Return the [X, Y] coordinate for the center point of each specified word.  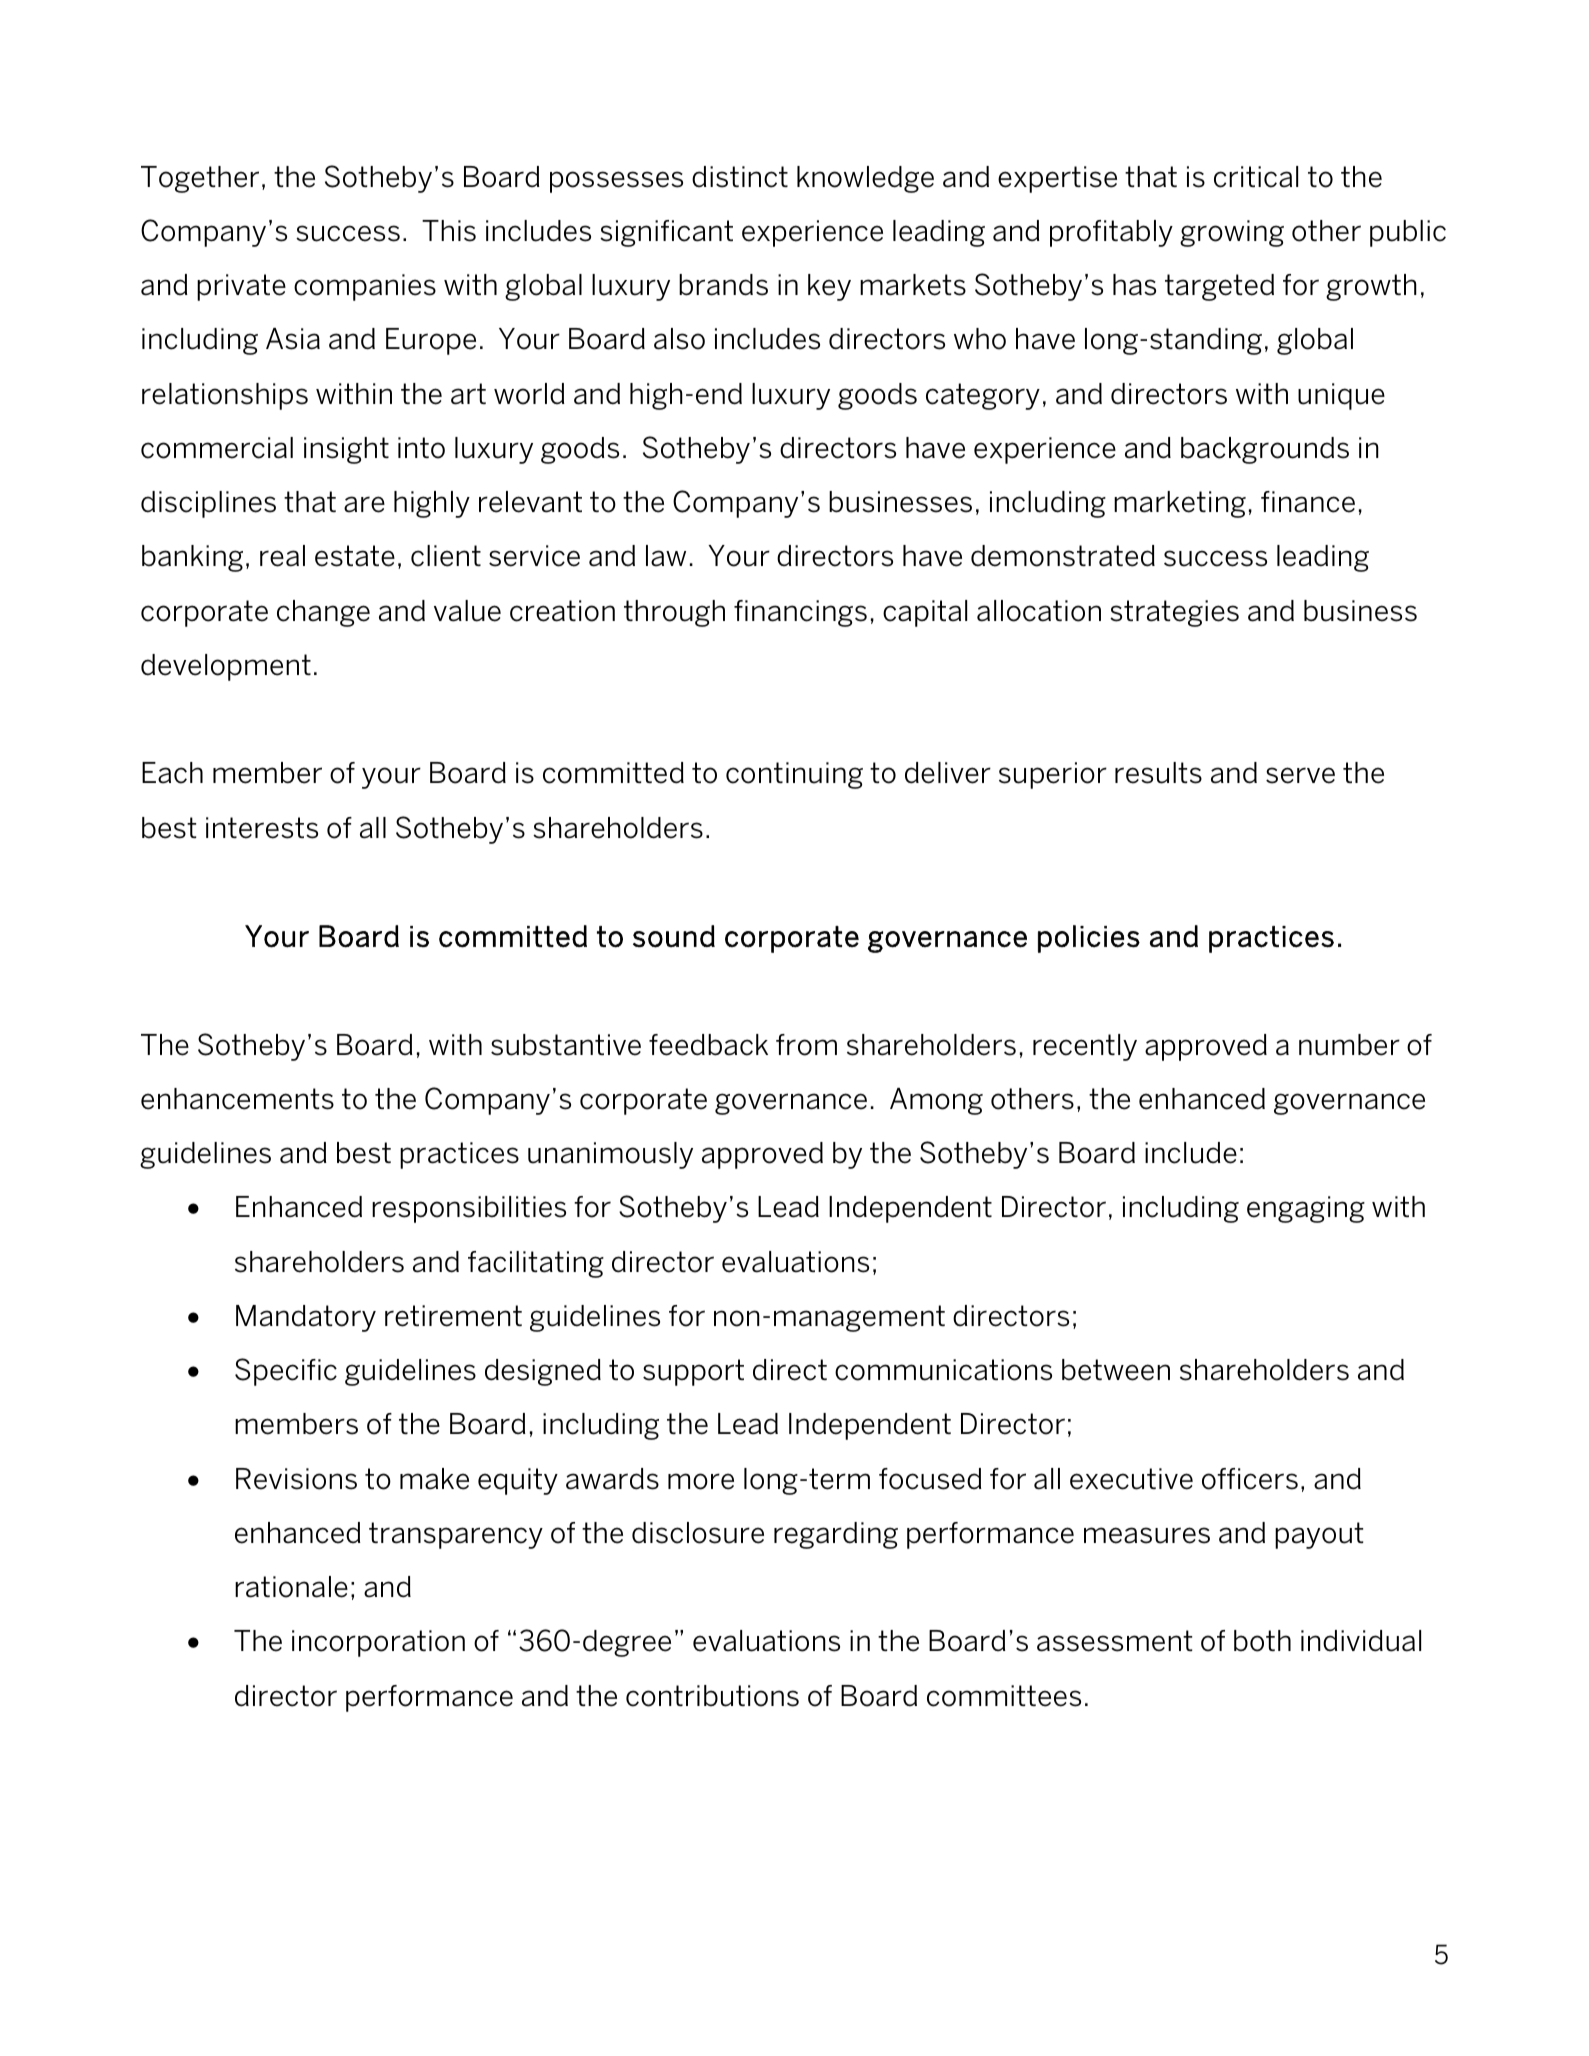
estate [355, 556]
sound [674, 936]
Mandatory [306, 1318]
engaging [1306, 1209]
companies [365, 287]
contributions [712, 1696]
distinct [740, 177]
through [674, 613]
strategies [1174, 613]
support [693, 1372]
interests [262, 828]
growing [1232, 233]
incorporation [378, 1643]
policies [1089, 939]
